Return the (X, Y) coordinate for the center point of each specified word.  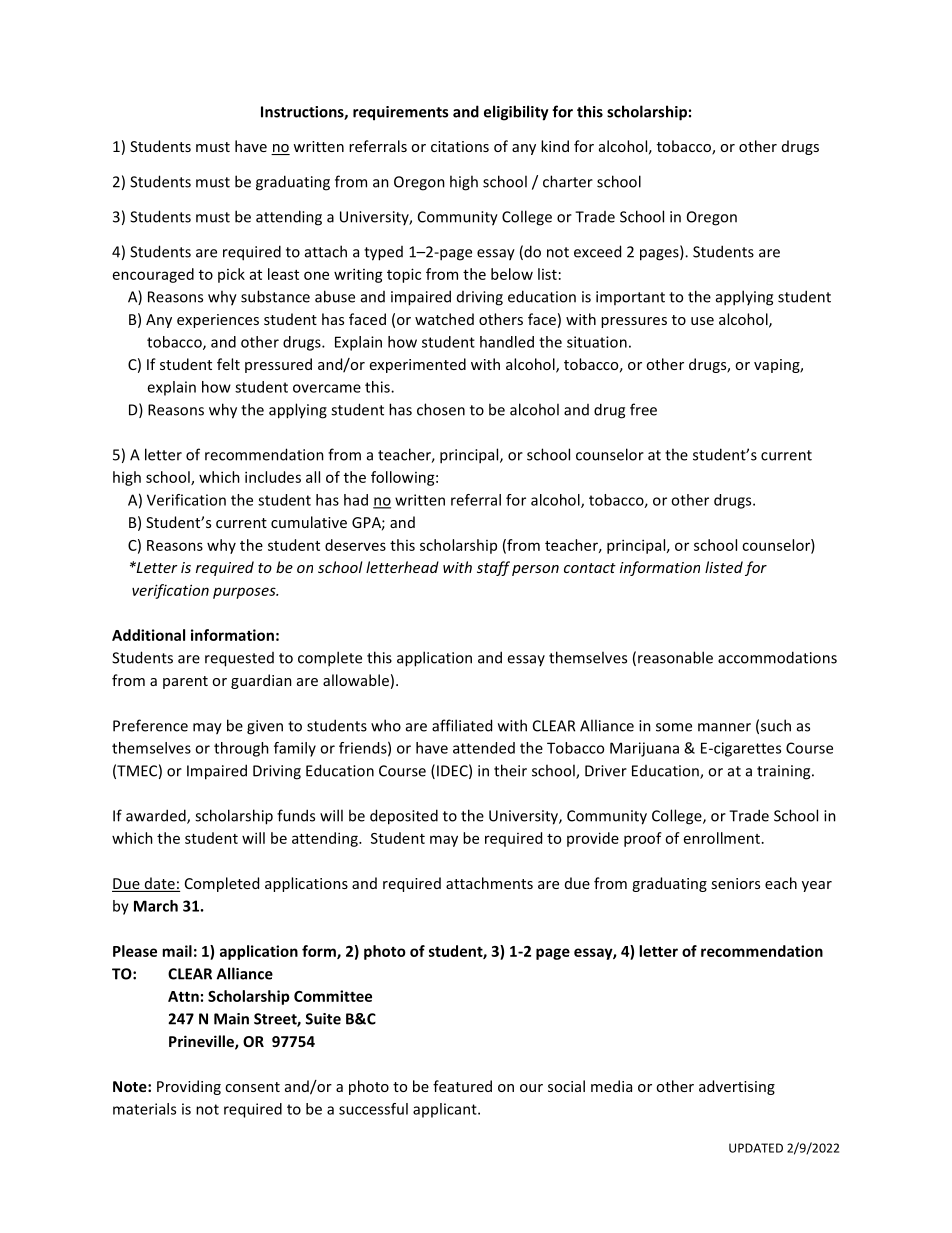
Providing (189, 1087)
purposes (245, 593)
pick (231, 275)
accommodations (777, 657)
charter (568, 181)
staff (493, 568)
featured (462, 1086)
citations (460, 146)
